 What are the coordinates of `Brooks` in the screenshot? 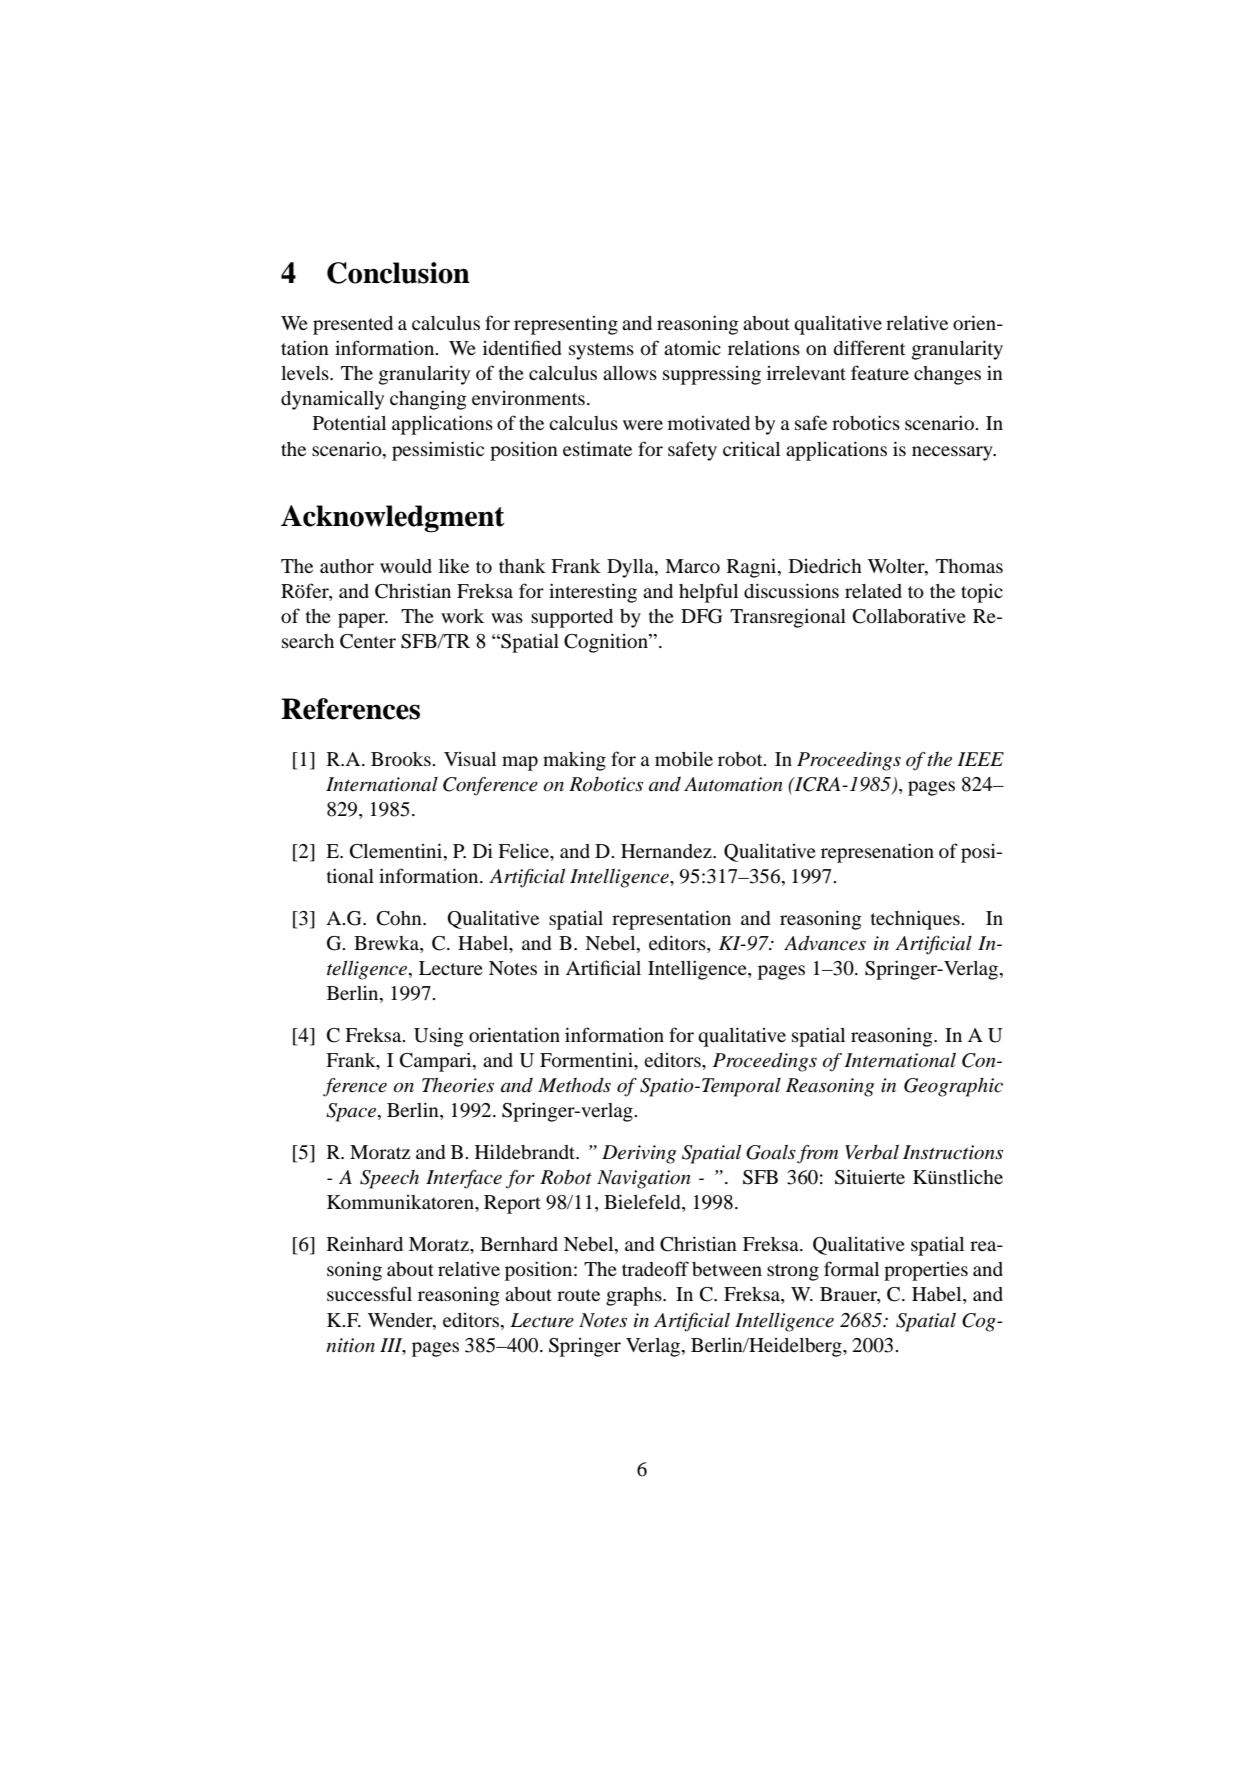 It's located at (402, 759).
